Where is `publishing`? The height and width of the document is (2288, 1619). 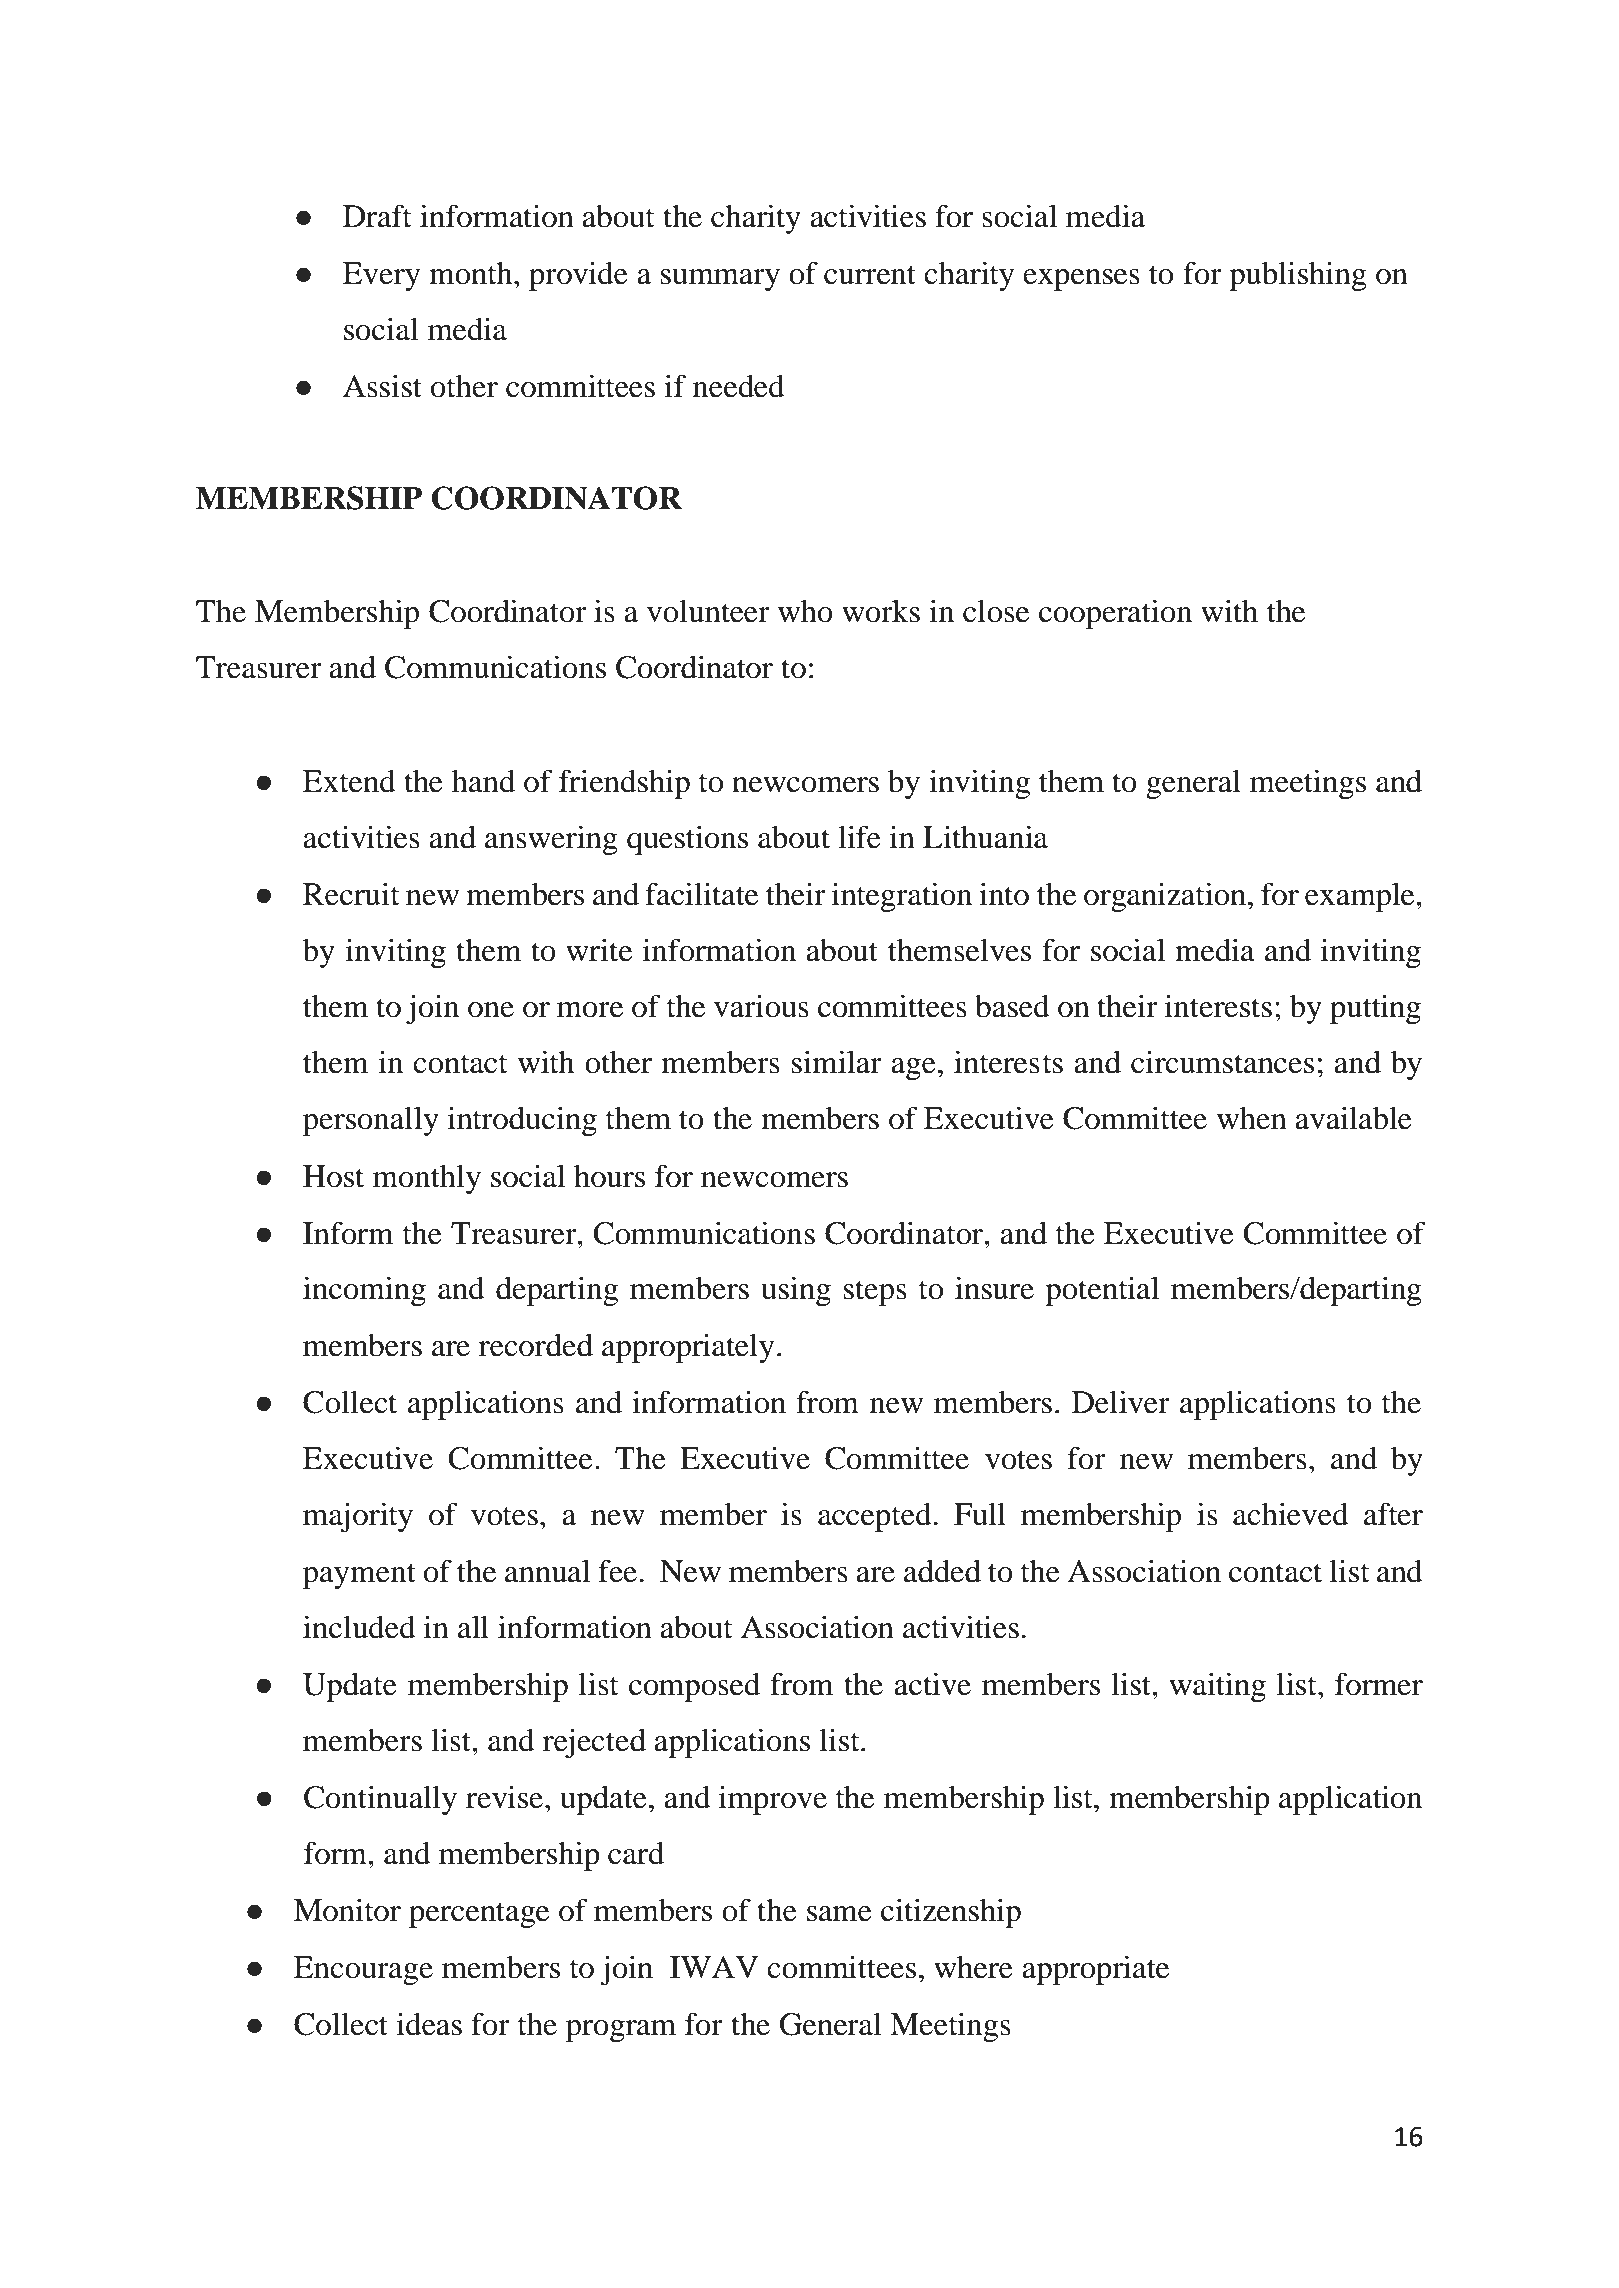 publishing is located at coordinates (1298, 276).
